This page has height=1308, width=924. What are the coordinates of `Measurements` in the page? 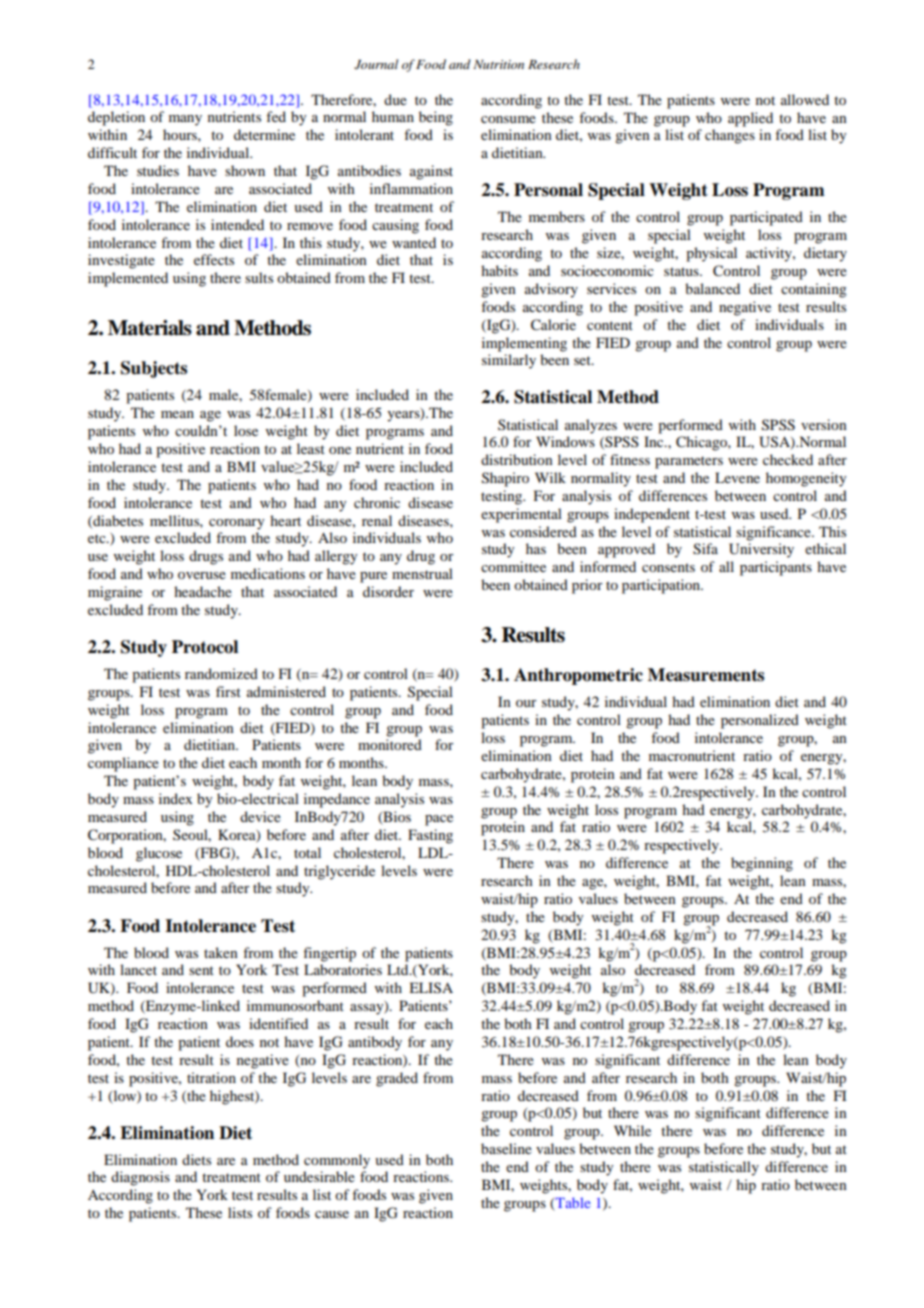 It's located at (706, 675).
